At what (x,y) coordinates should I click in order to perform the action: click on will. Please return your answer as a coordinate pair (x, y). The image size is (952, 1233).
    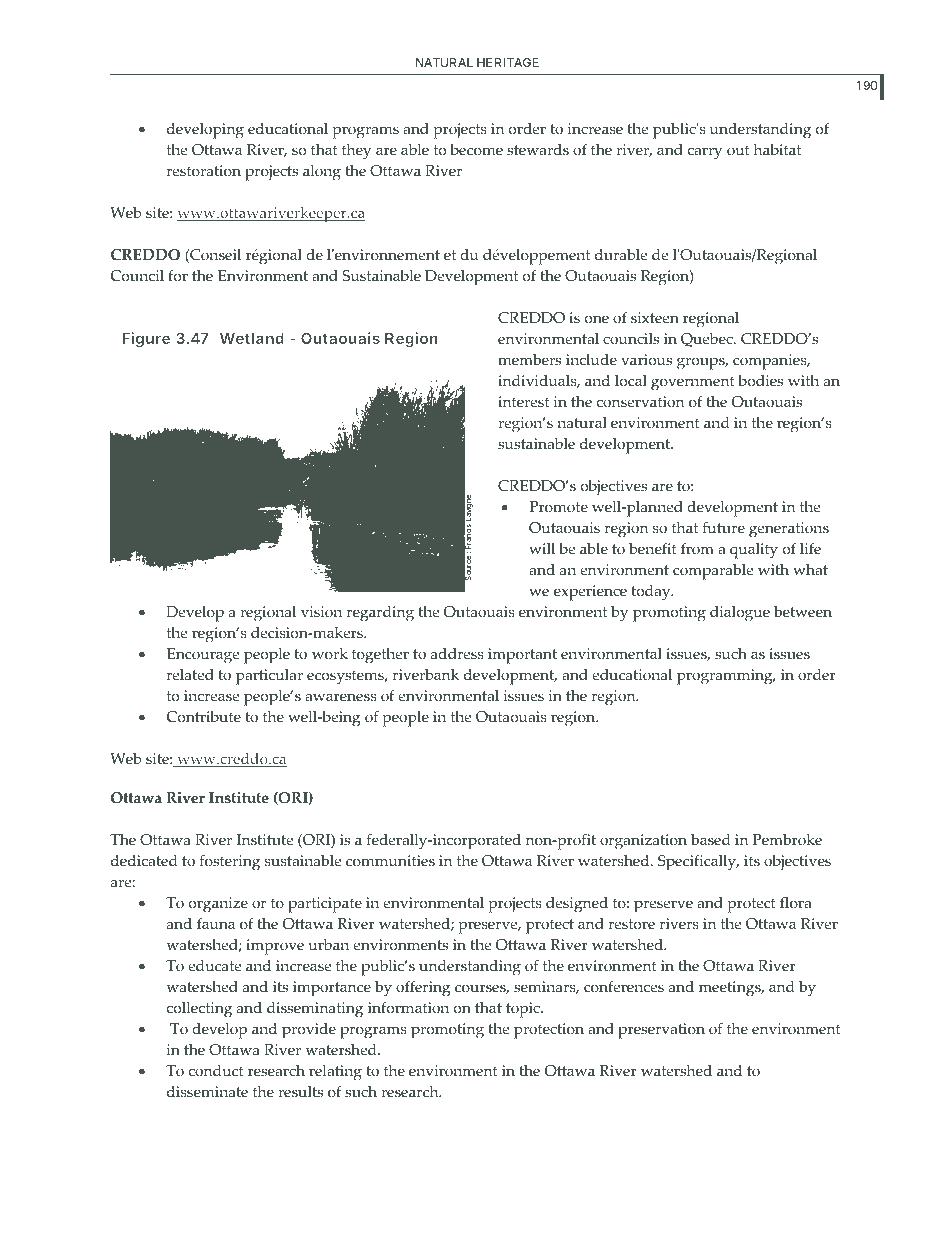
    Looking at the image, I should click on (542, 548).
